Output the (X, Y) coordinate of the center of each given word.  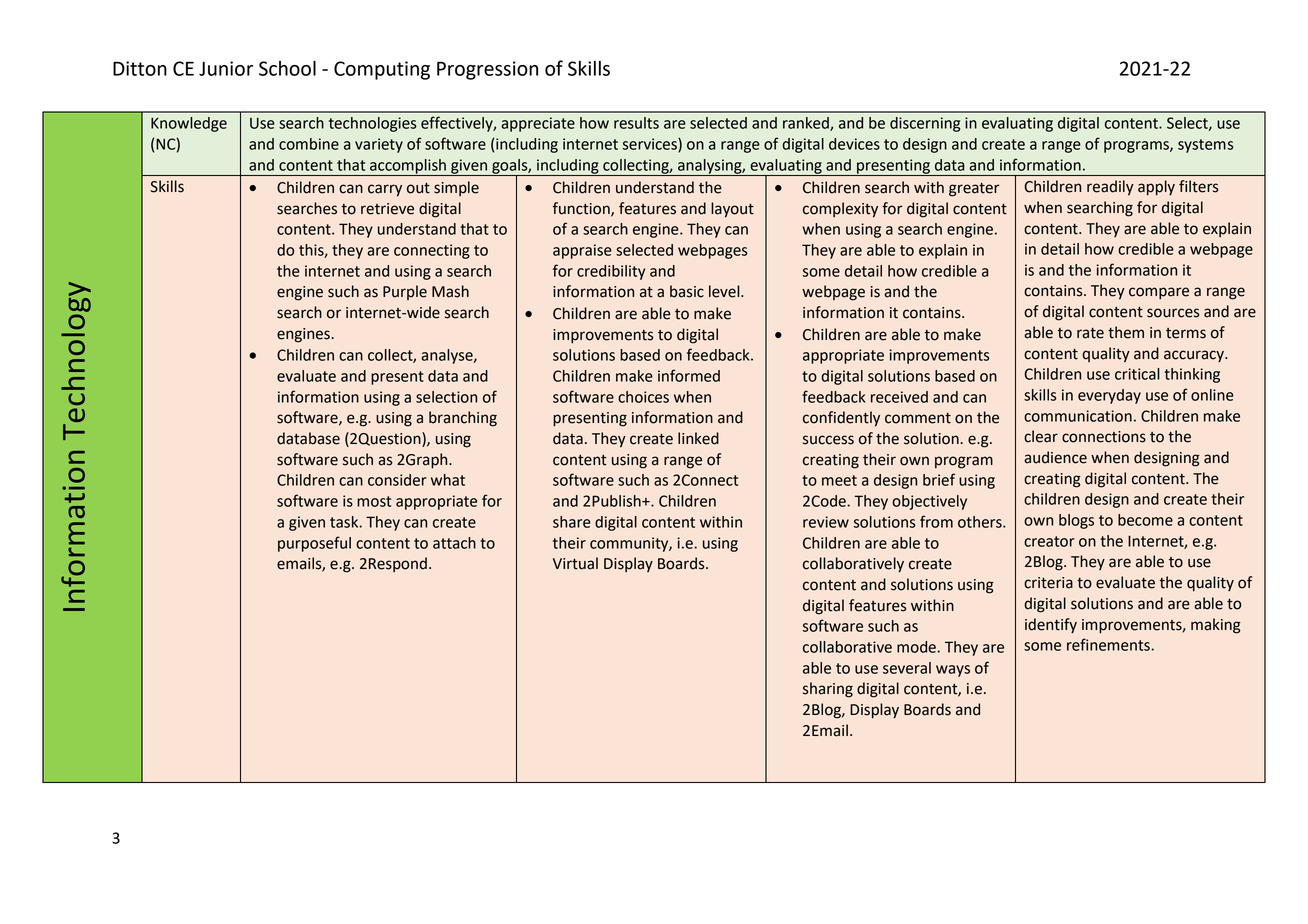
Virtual (575, 563)
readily (1110, 188)
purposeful (314, 544)
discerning (925, 124)
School (287, 68)
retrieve (387, 209)
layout (732, 210)
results (636, 123)
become (1145, 520)
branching (463, 419)
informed (689, 375)
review (826, 522)
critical (1137, 374)
